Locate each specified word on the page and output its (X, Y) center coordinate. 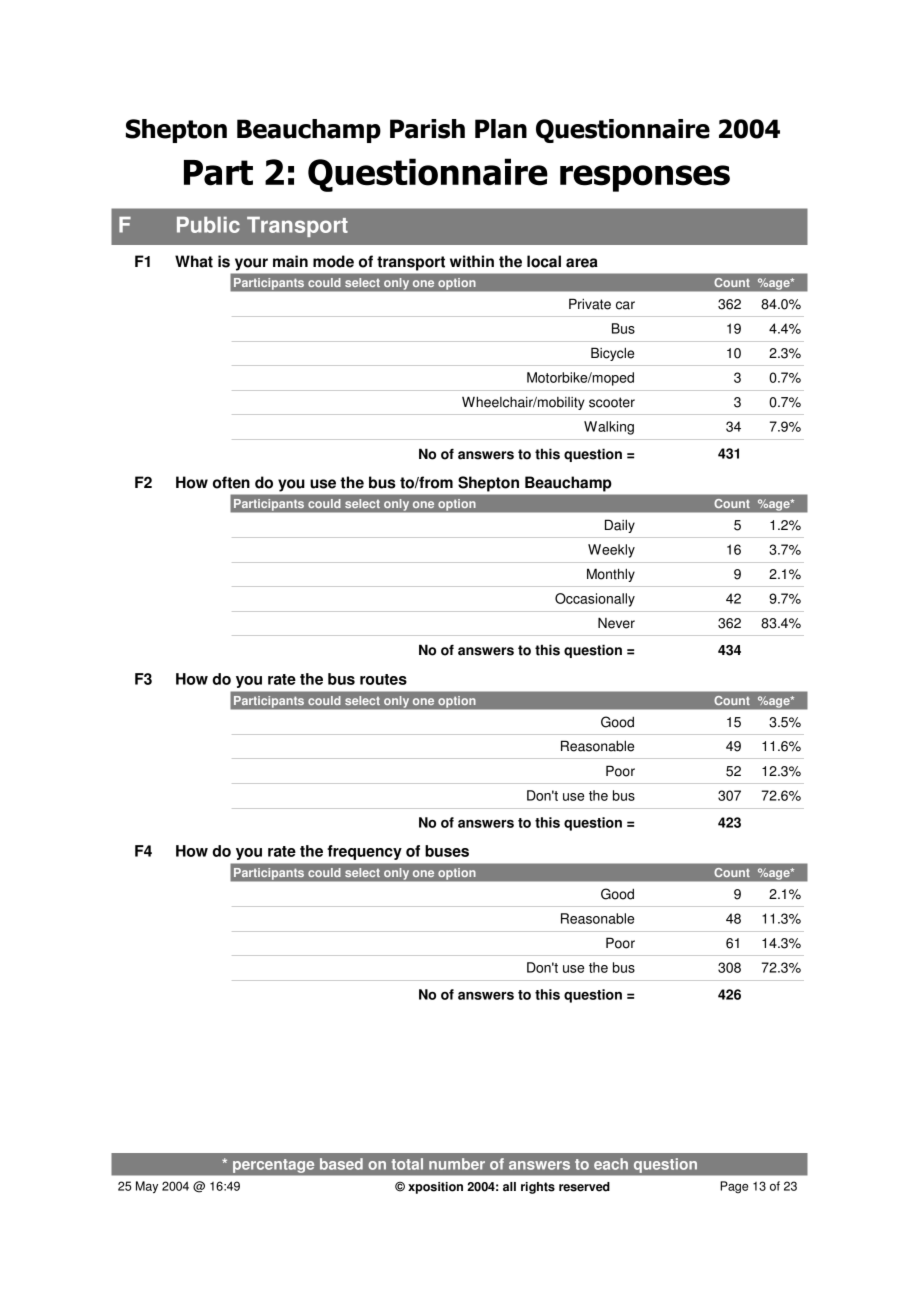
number (457, 1164)
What (194, 261)
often (231, 482)
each (611, 1164)
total (407, 1164)
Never (616, 623)
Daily (620, 526)
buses (447, 851)
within (472, 261)
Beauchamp (568, 484)
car (625, 305)
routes (383, 679)
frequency (364, 852)
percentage (273, 1166)
